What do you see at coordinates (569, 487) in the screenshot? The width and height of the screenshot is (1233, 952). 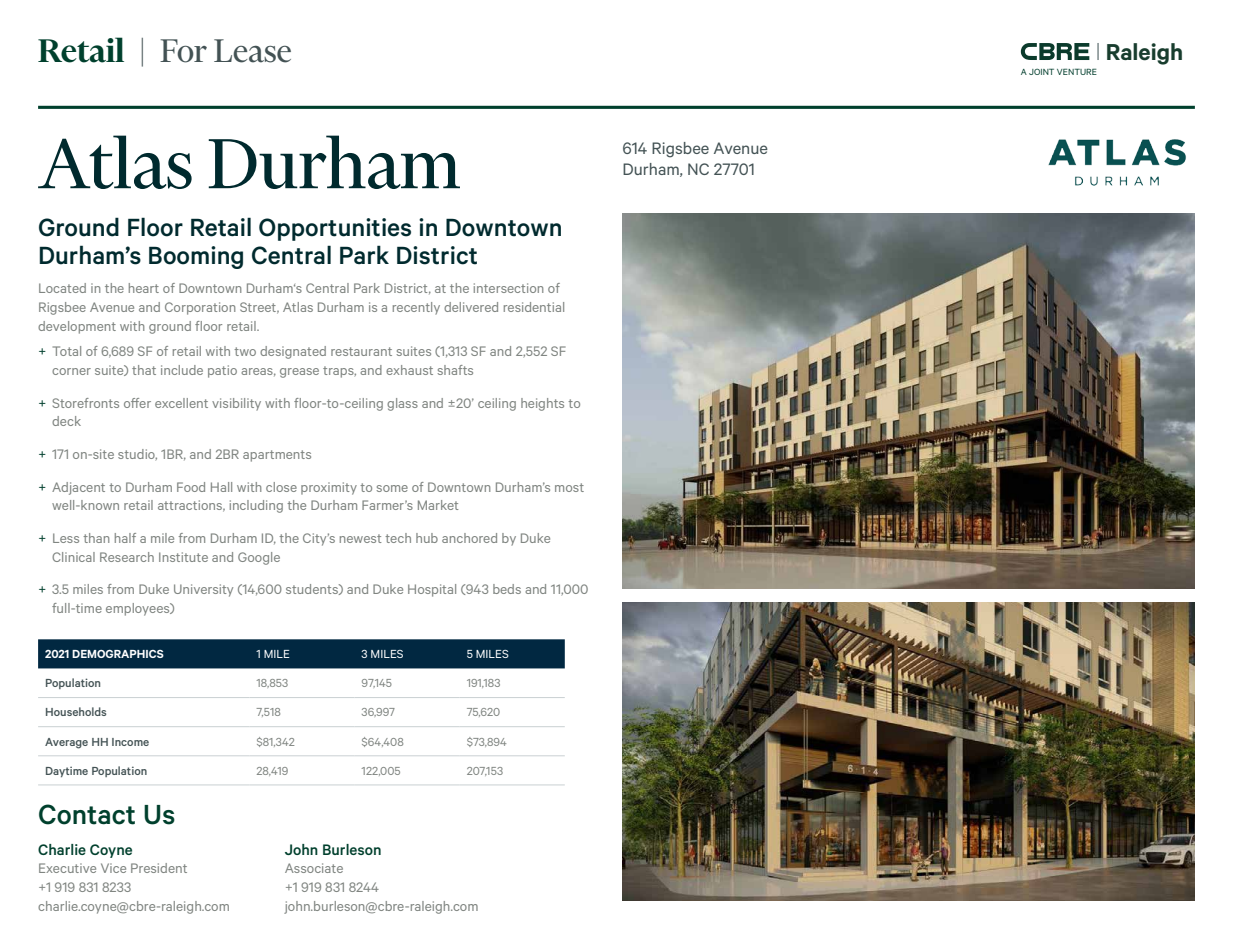 I see `most` at bounding box center [569, 487].
